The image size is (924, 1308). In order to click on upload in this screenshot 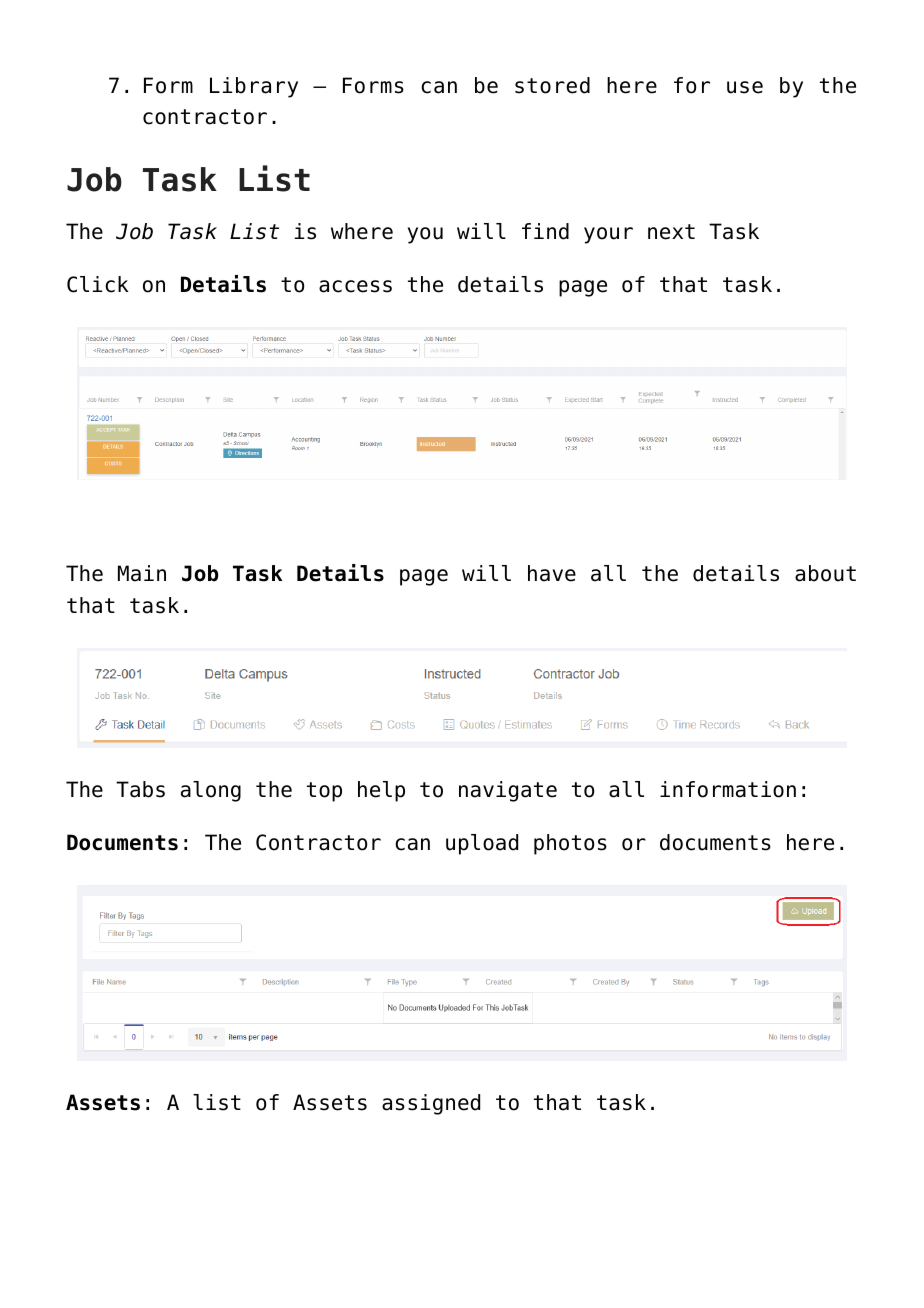, I will do `click(482, 844)`.
